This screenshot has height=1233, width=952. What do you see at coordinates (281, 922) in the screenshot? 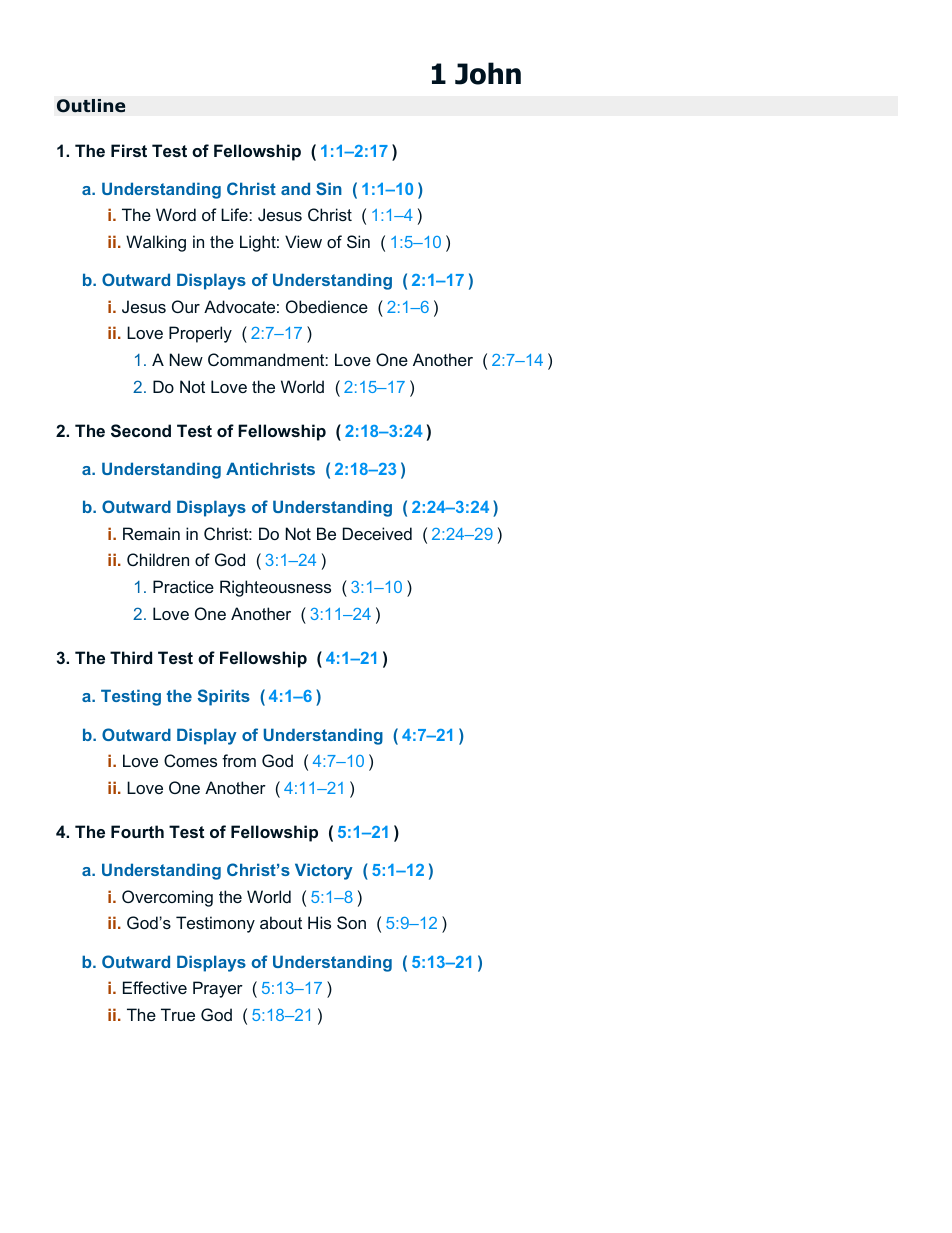
I see `about` at bounding box center [281, 922].
